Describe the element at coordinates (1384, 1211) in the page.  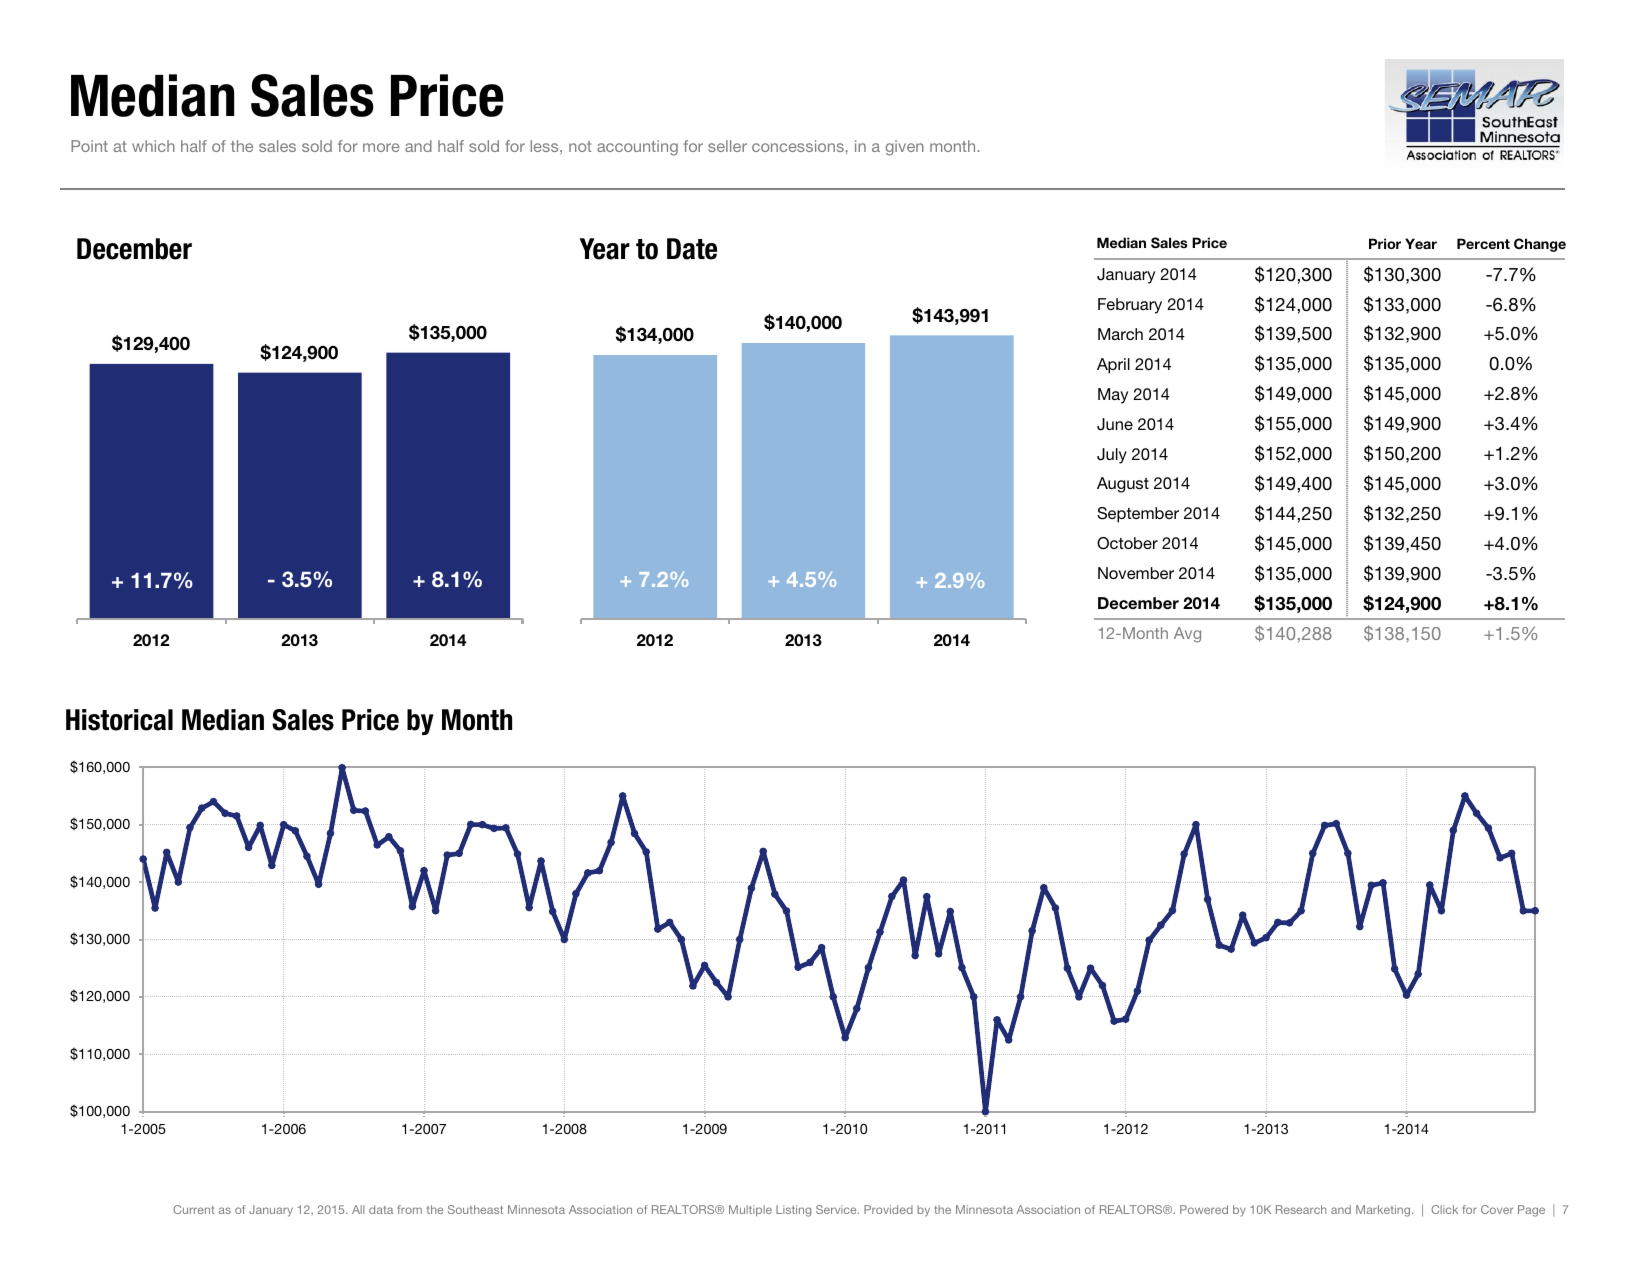
I see `Marketing` at that location.
